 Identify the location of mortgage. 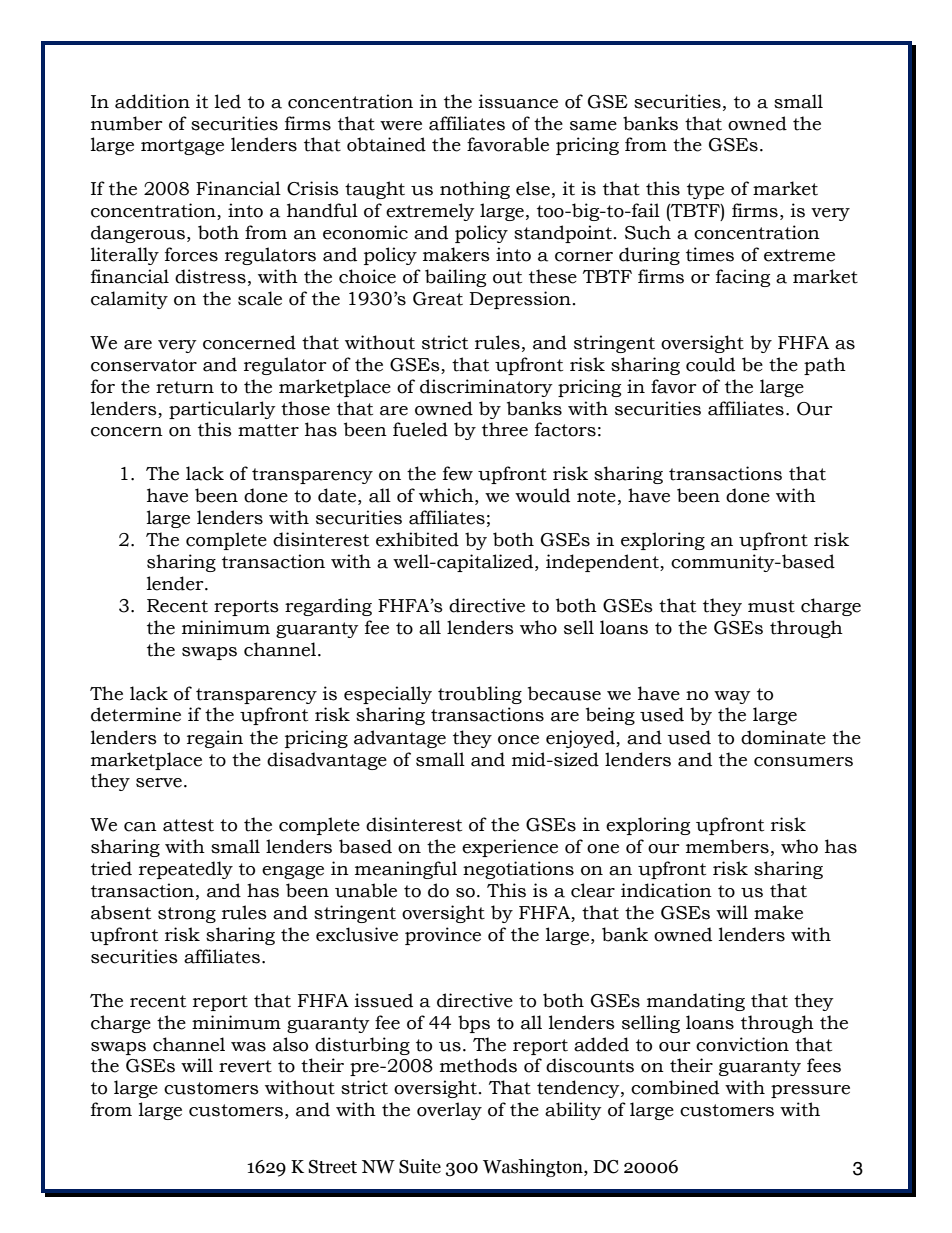
(182, 147).
